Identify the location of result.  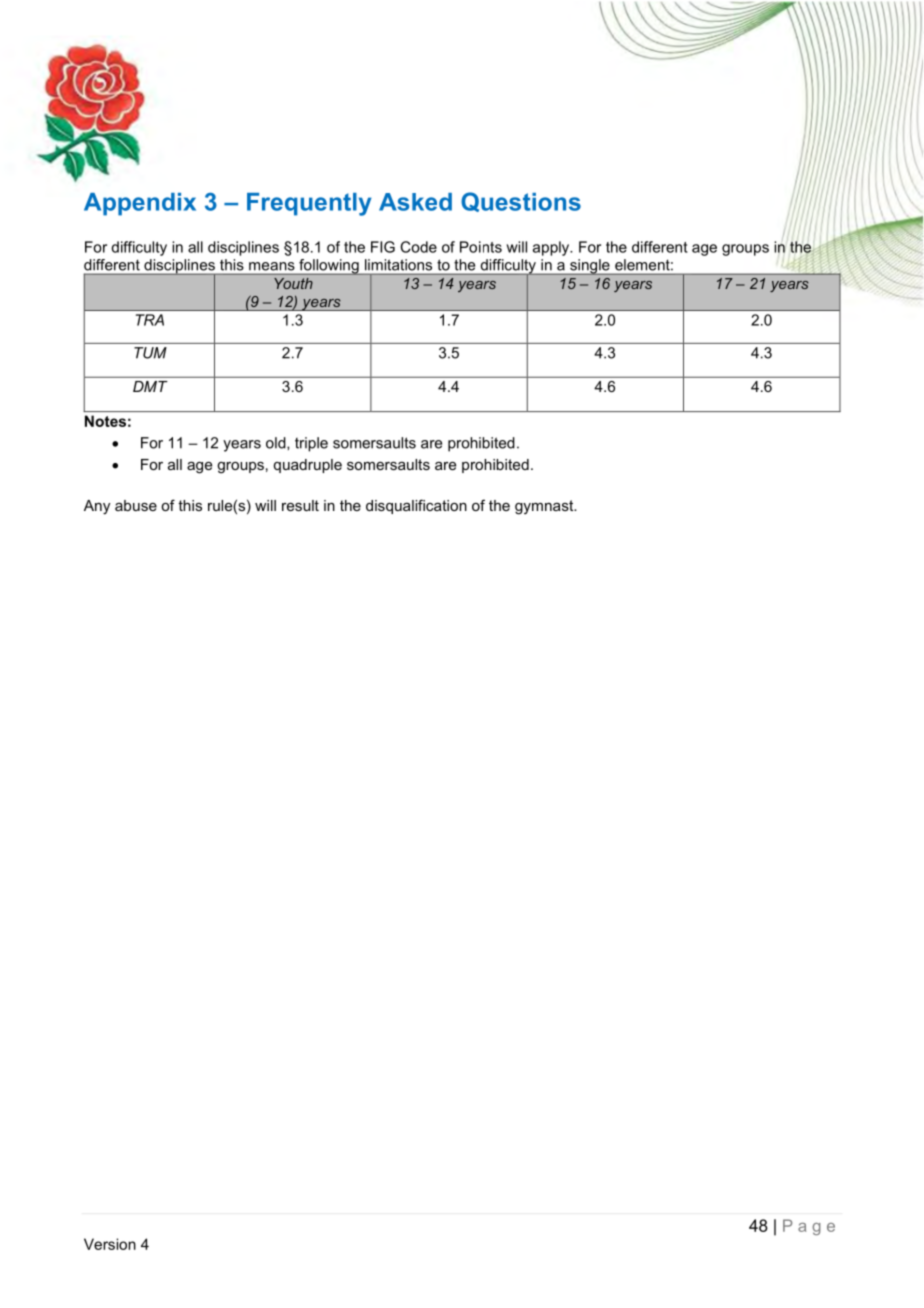
(300, 505).
